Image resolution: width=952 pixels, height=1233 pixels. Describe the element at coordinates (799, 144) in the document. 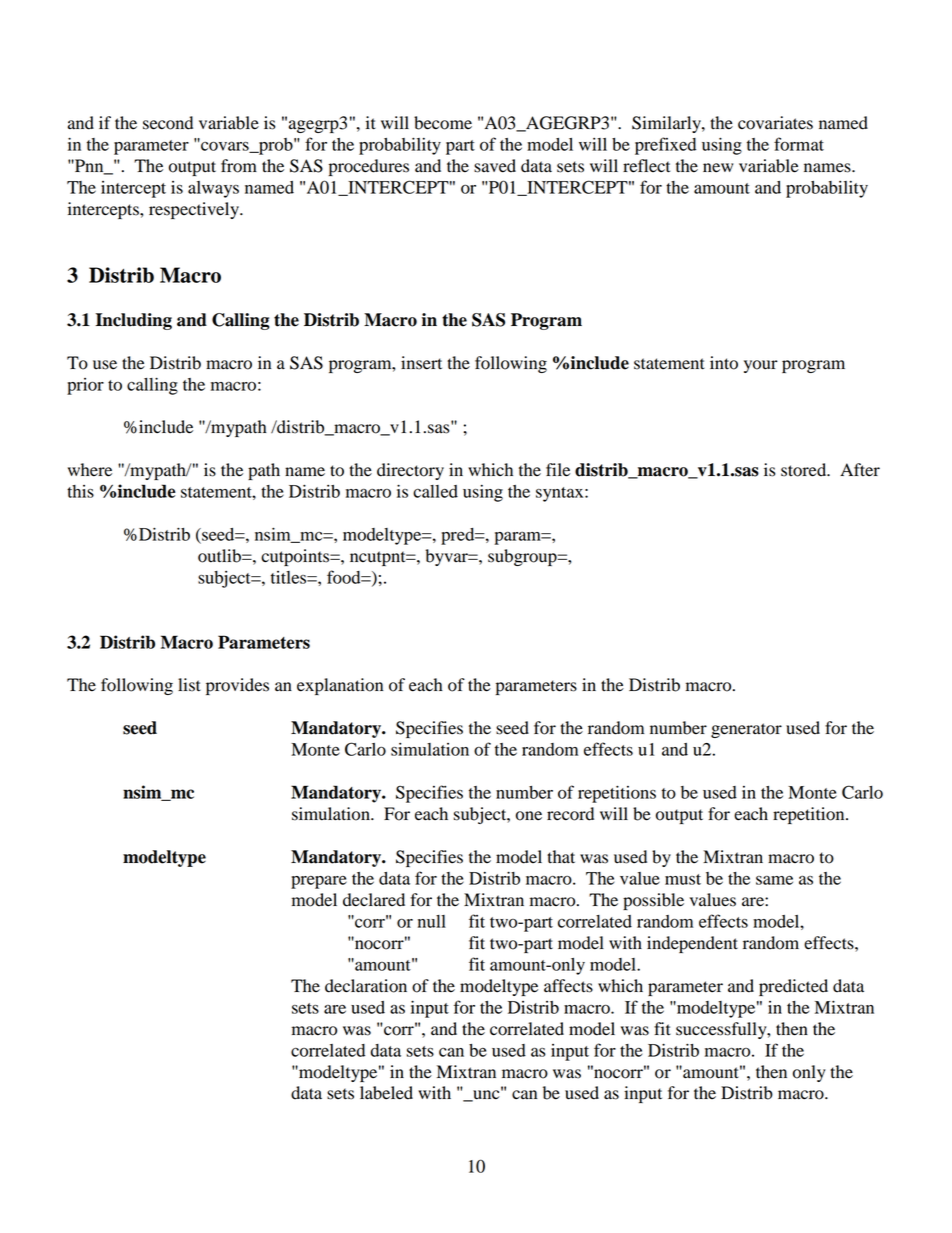

I see `format` at that location.
